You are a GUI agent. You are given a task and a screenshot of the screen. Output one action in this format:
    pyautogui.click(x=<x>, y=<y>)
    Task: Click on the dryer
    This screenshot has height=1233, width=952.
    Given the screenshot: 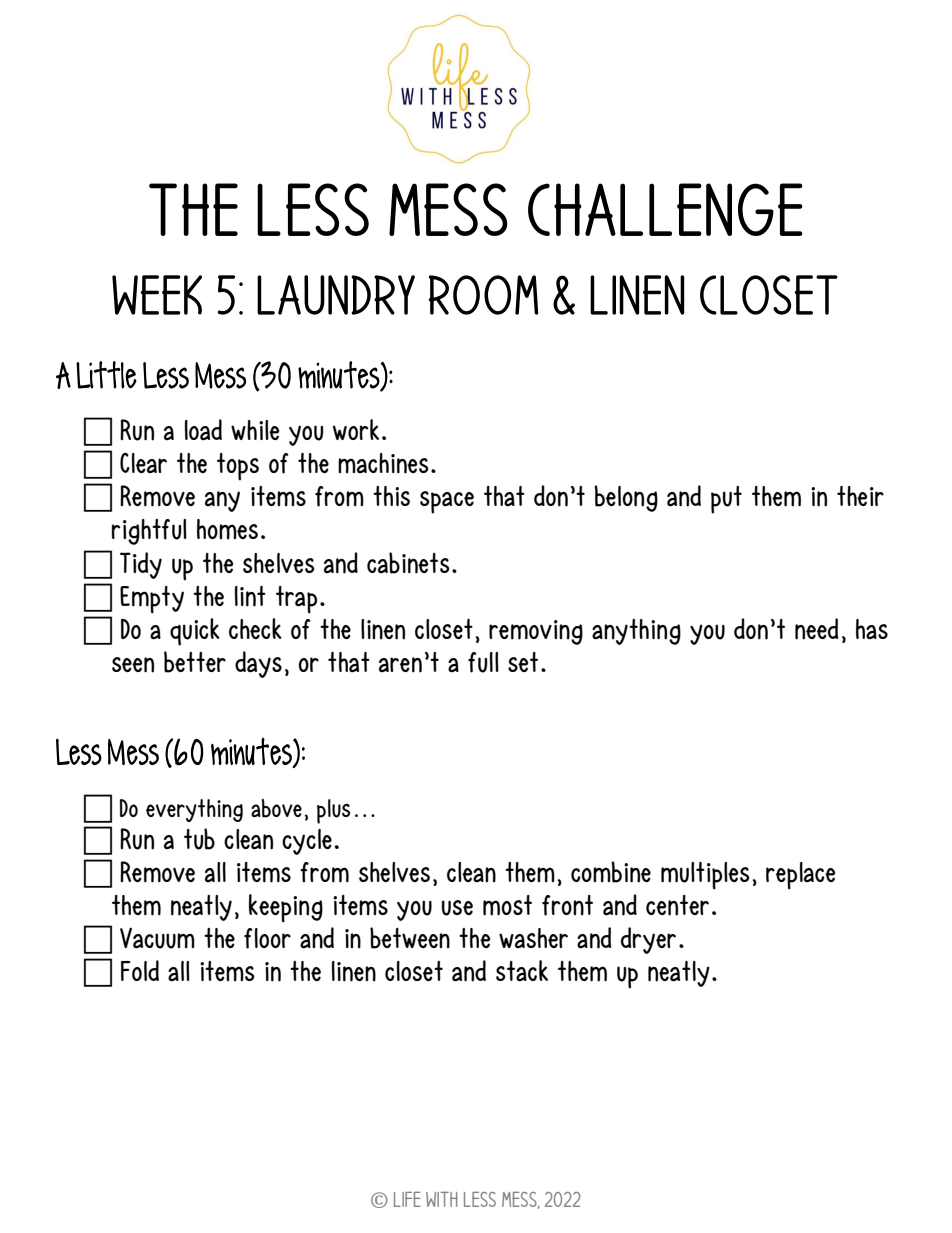 What is the action you would take?
    pyautogui.click(x=648, y=940)
